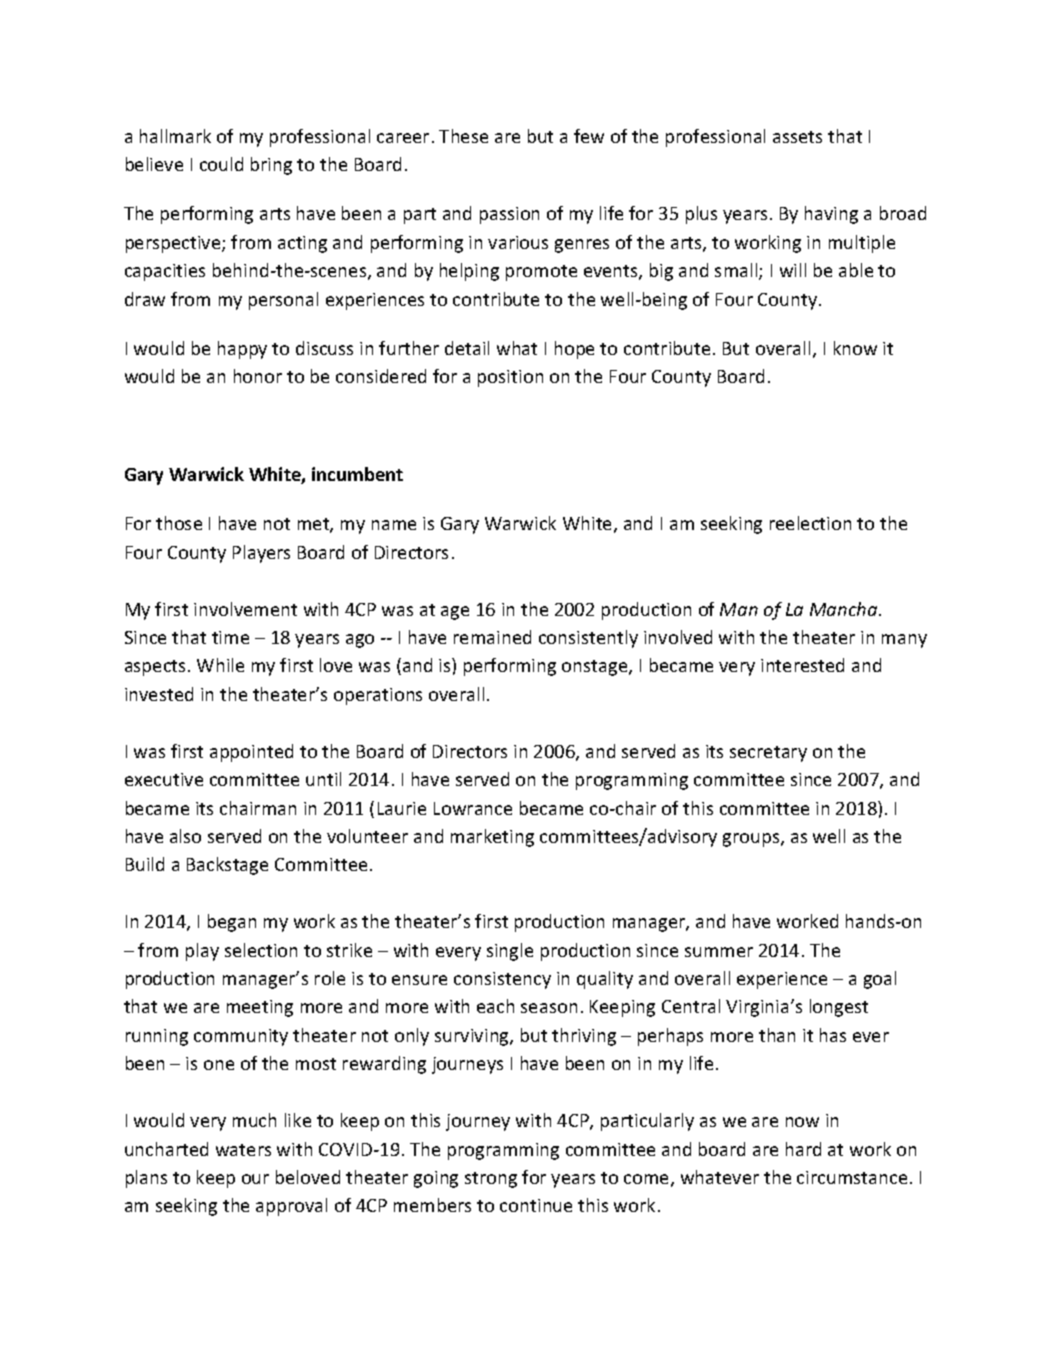 Image resolution: width=1054 pixels, height=1364 pixels. What do you see at coordinates (243, 1150) in the screenshot?
I see `waters` at bounding box center [243, 1150].
